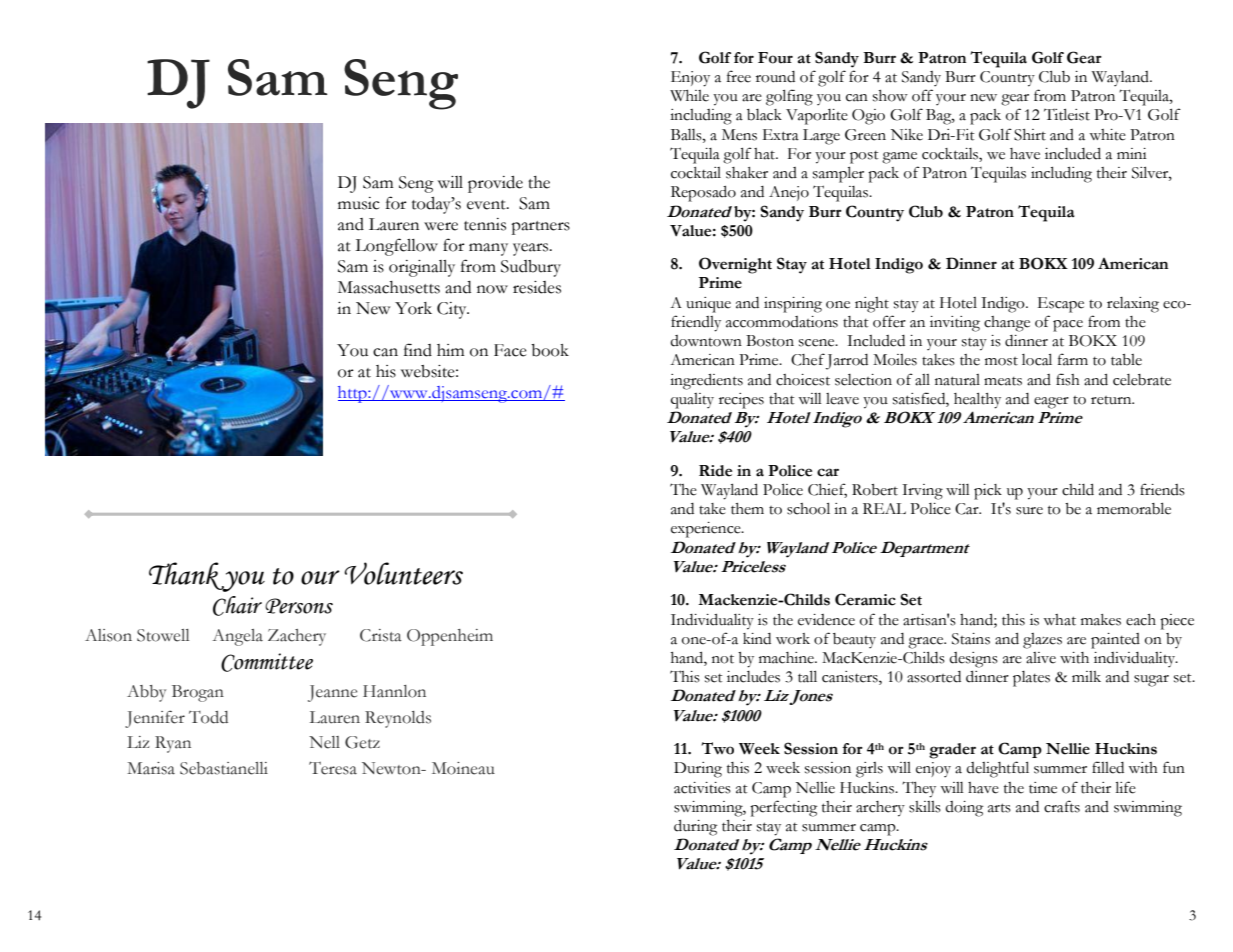 This screenshot has width=1233, height=952. Describe the element at coordinates (689, 96) in the screenshot. I see `While` at that location.
